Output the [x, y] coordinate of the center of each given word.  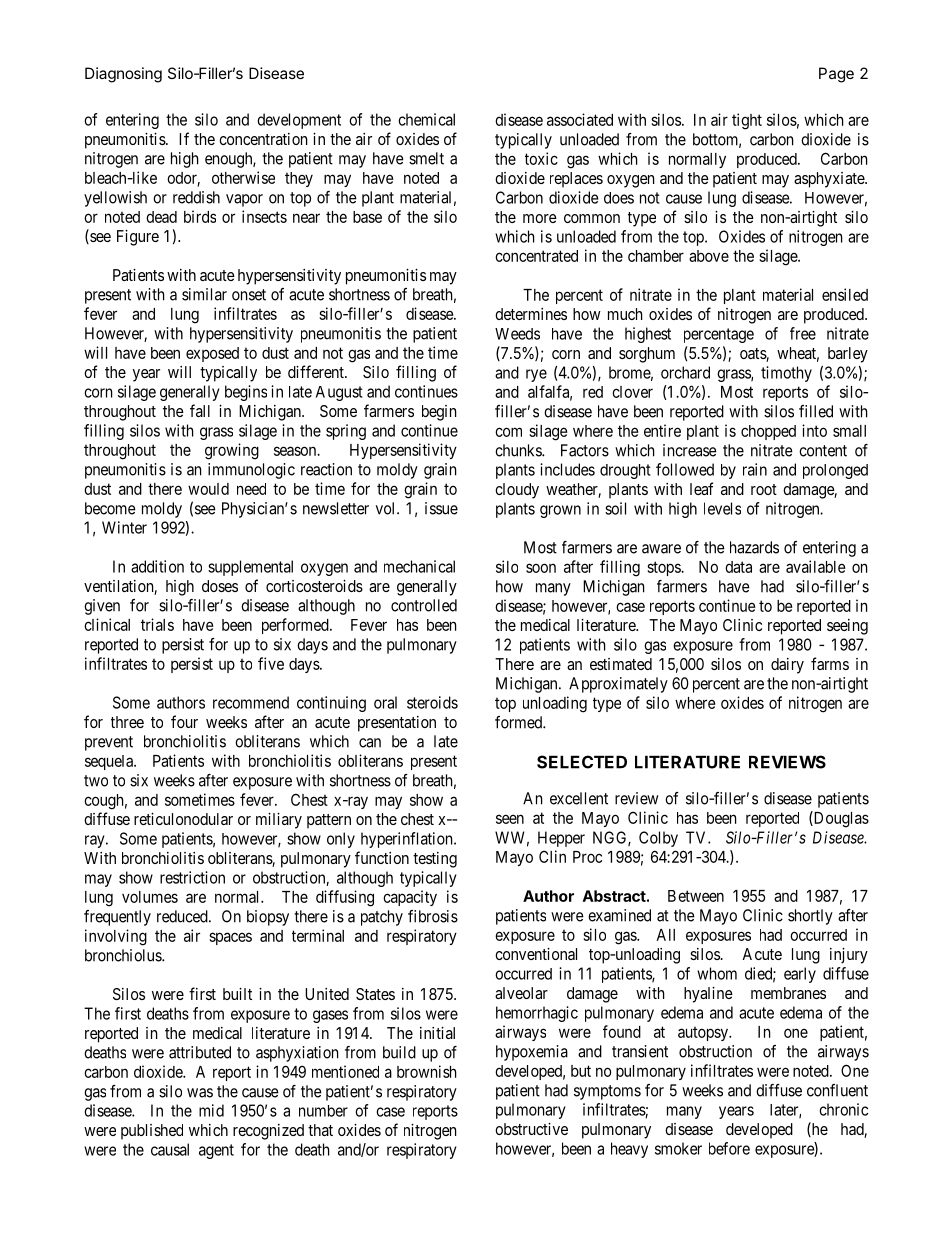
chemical [426, 119]
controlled [424, 605]
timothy [786, 374]
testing [435, 860]
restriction [192, 877]
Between [696, 896]
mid [211, 1110]
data [738, 567]
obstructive [531, 1129]
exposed [212, 354]
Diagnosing [123, 75]
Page [836, 75]
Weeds [517, 334]
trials [157, 624]
